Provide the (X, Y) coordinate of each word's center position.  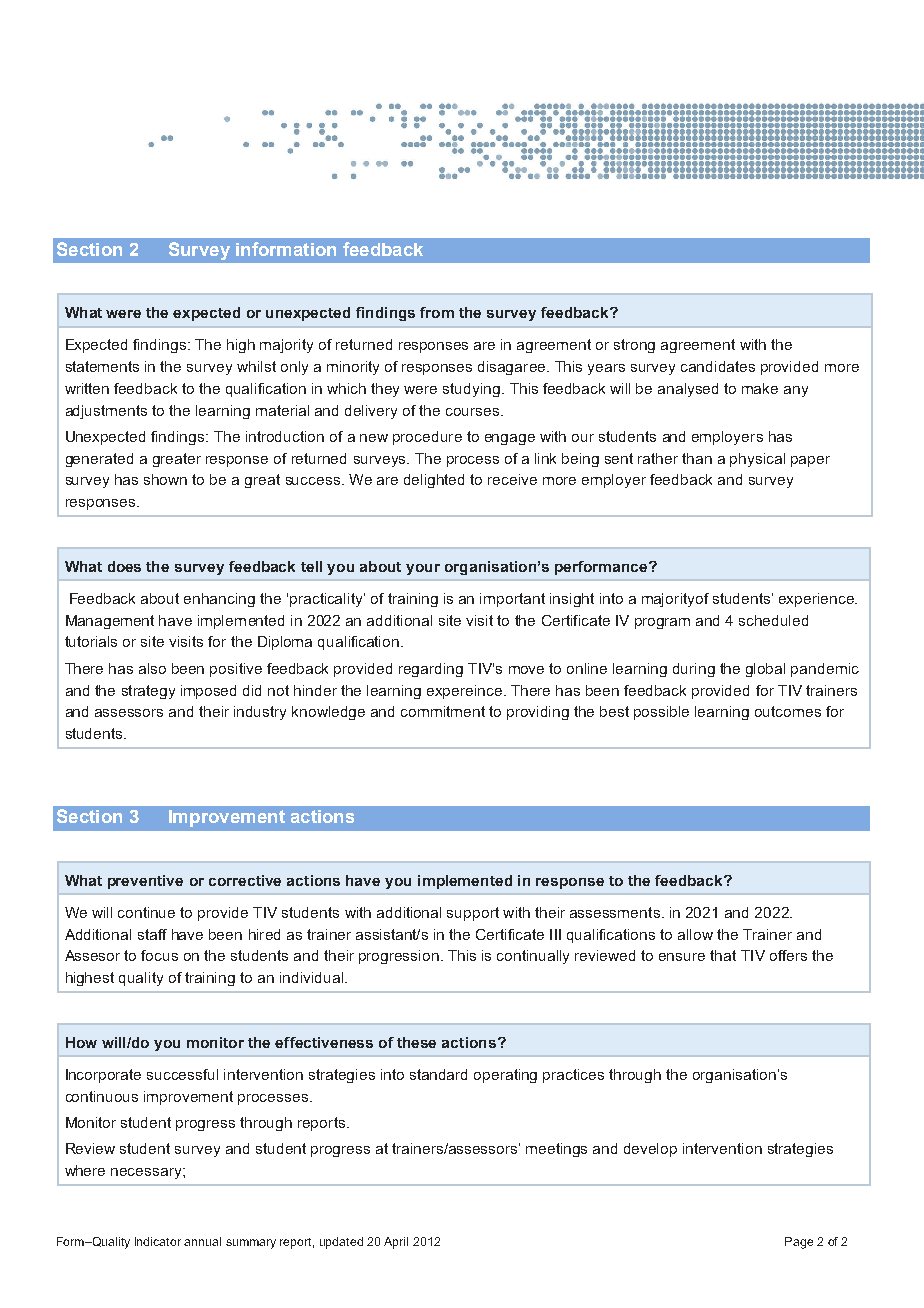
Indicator (158, 1241)
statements (102, 366)
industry (260, 713)
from (437, 312)
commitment (443, 711)
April (396, 1243)
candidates (718, 366)
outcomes (788, 711)
